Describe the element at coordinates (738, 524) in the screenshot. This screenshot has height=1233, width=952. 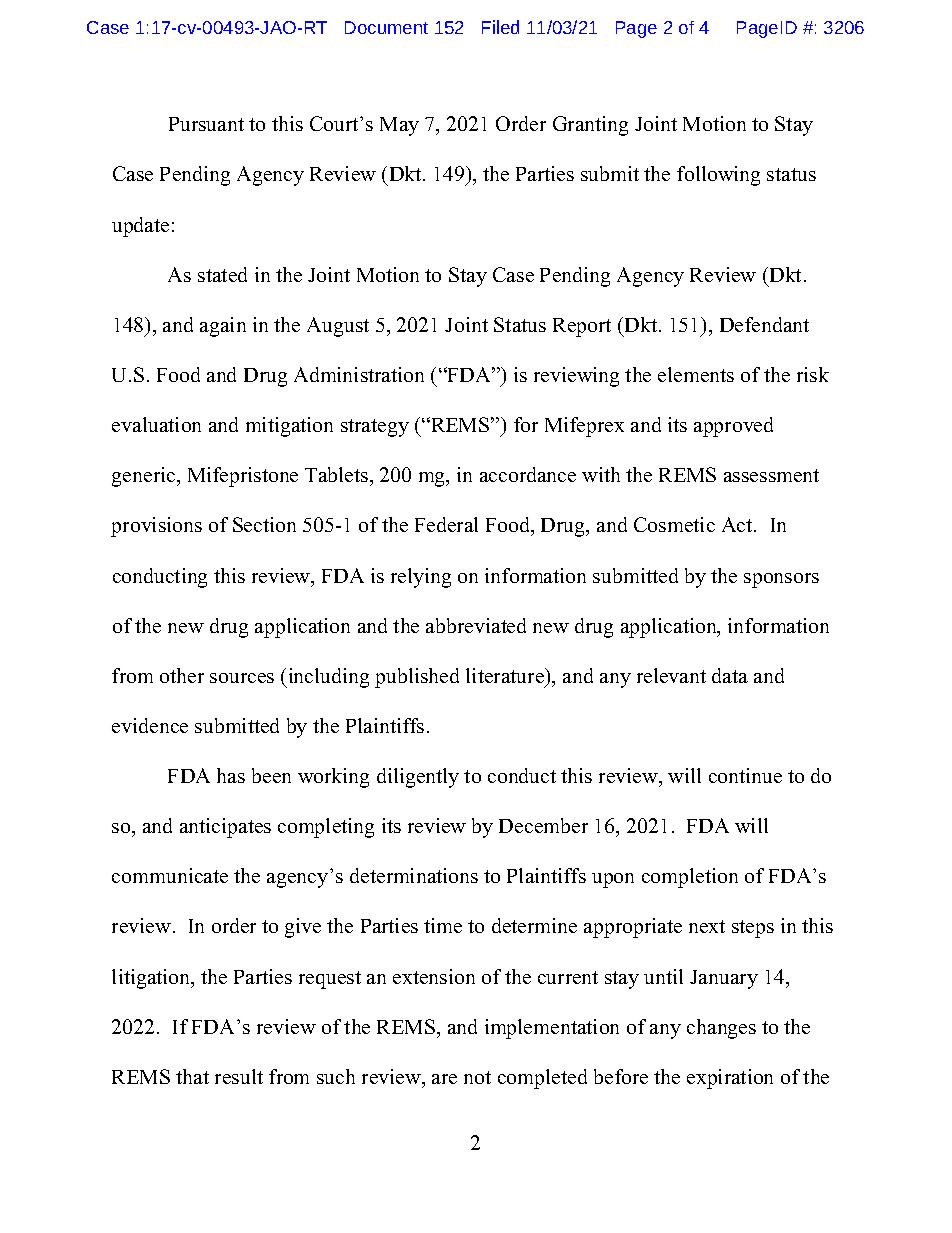
I see `Act` at that location.
